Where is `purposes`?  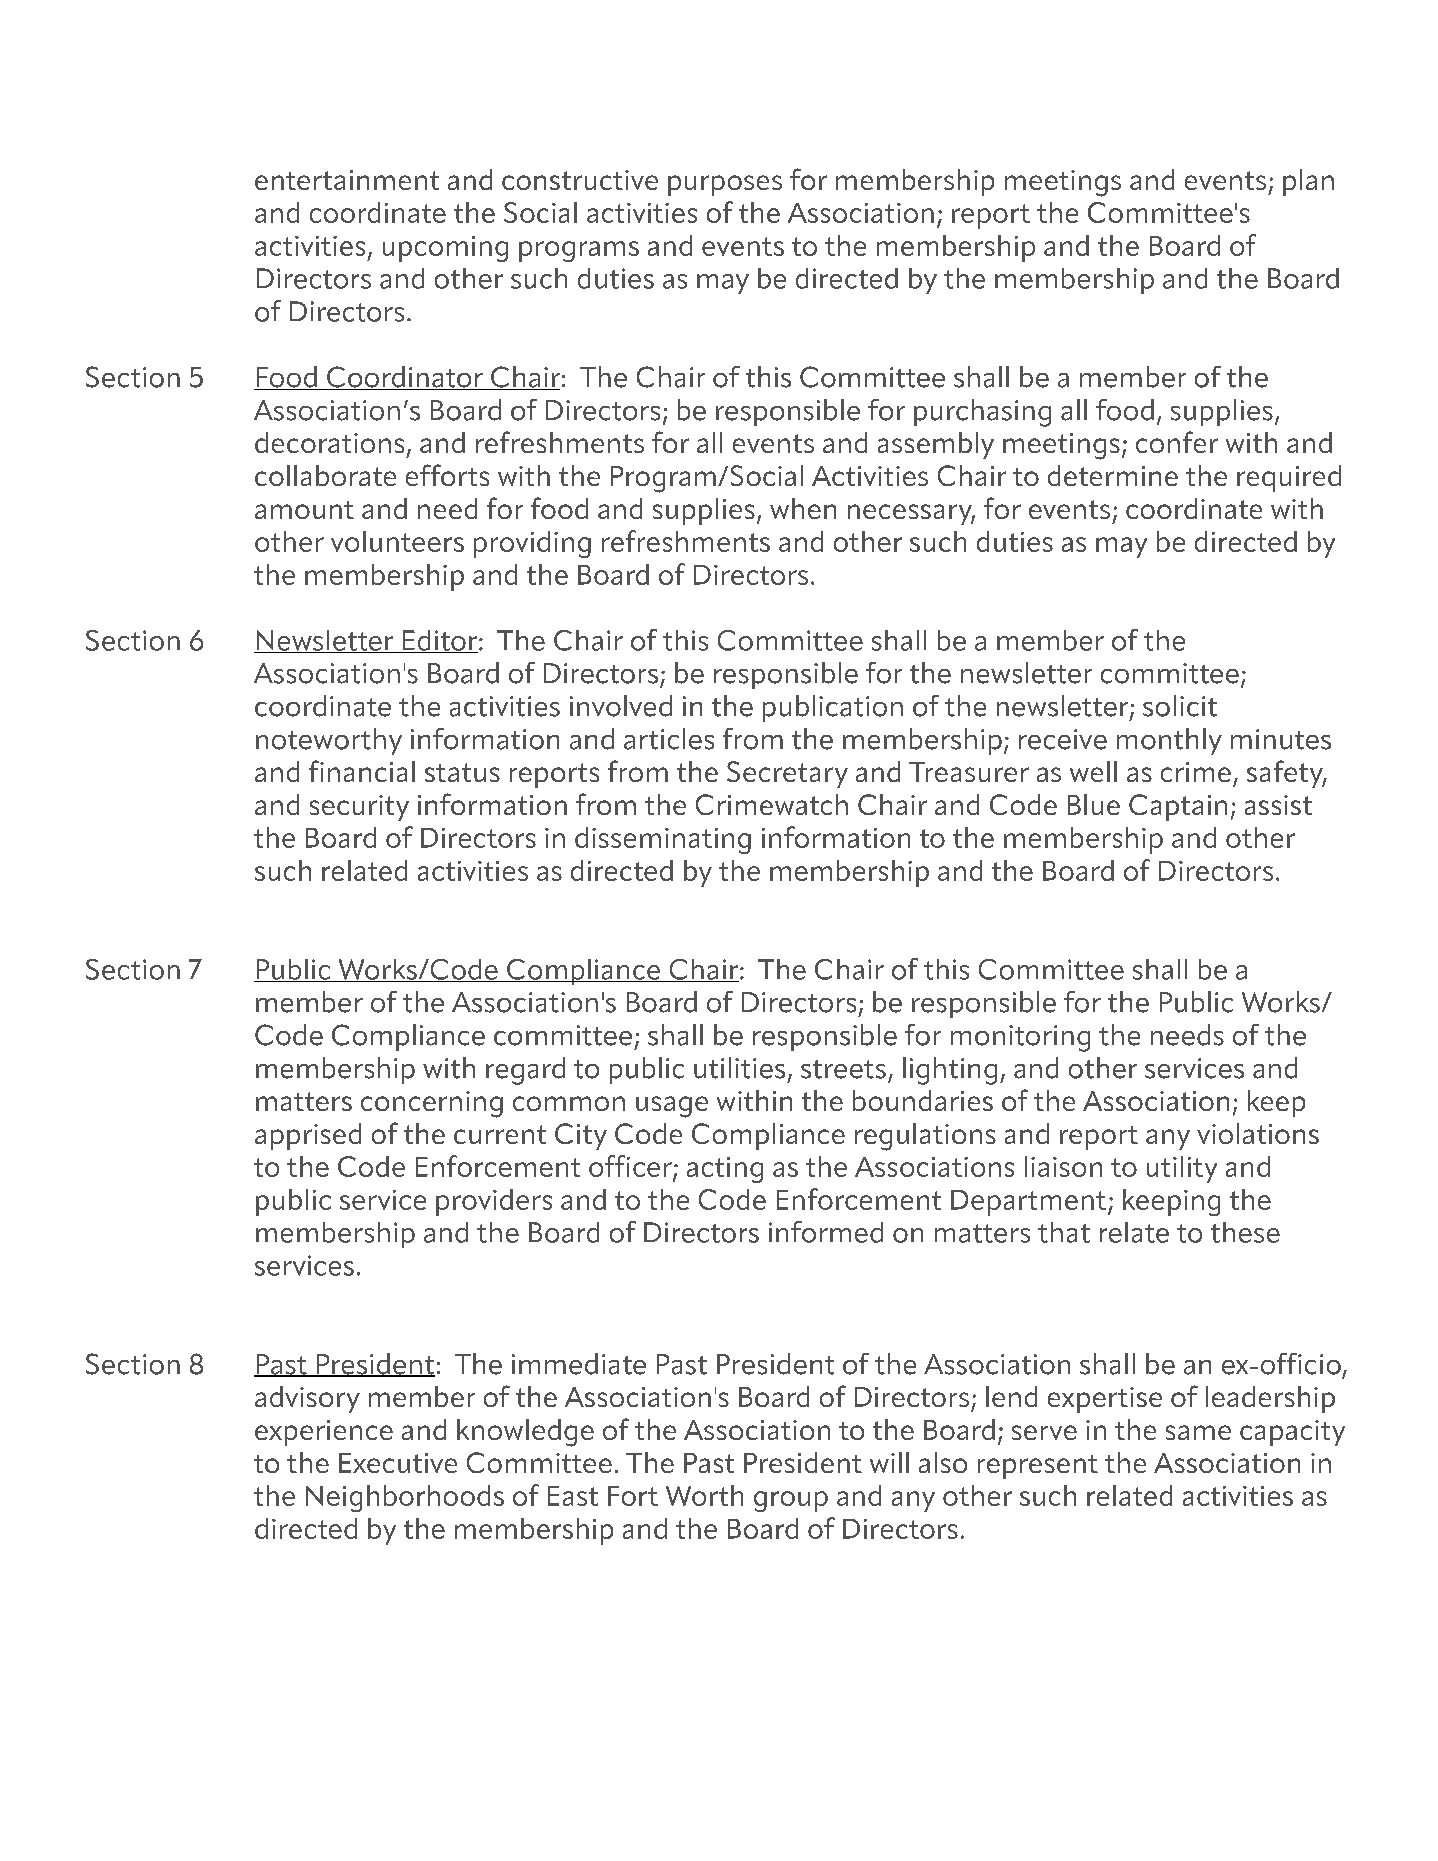 purposes is located at coordinates (725, 185).
